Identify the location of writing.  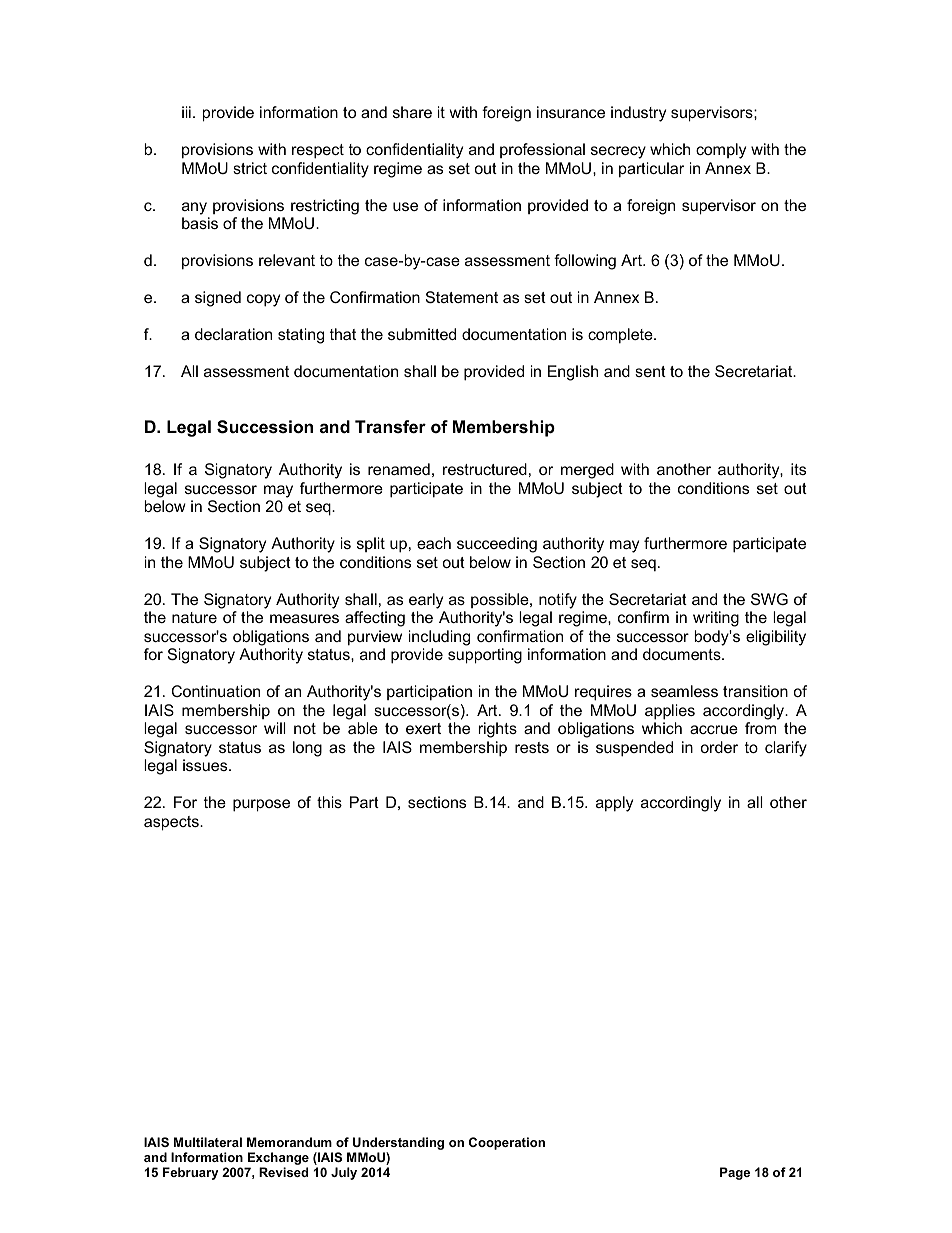
(716, 619).
